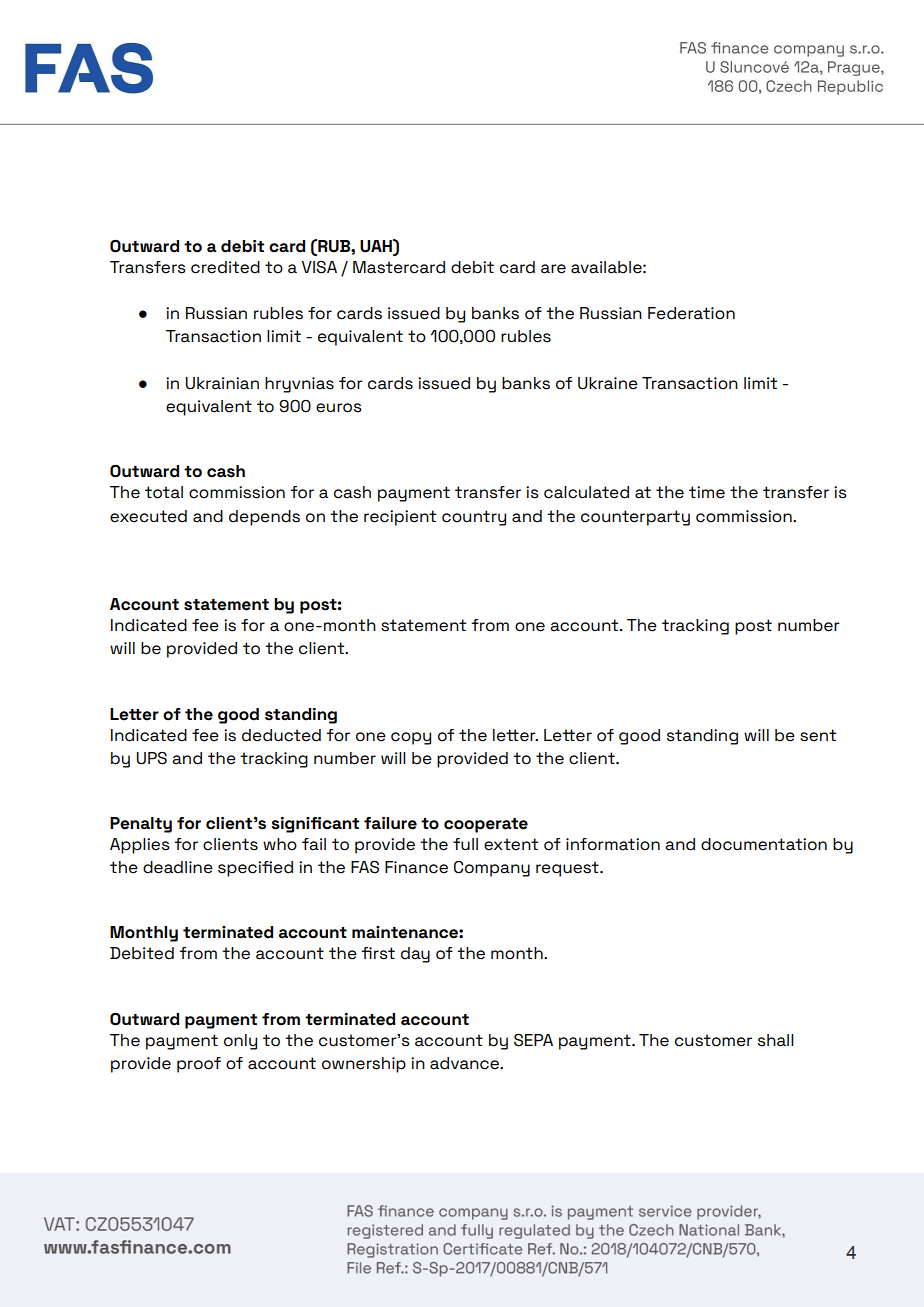 The height and width of the screenshot is (1307, 924). What do you see at coordinates (553, 269) in the screenshot?
I see `are` at bounding box center [553, 269].
